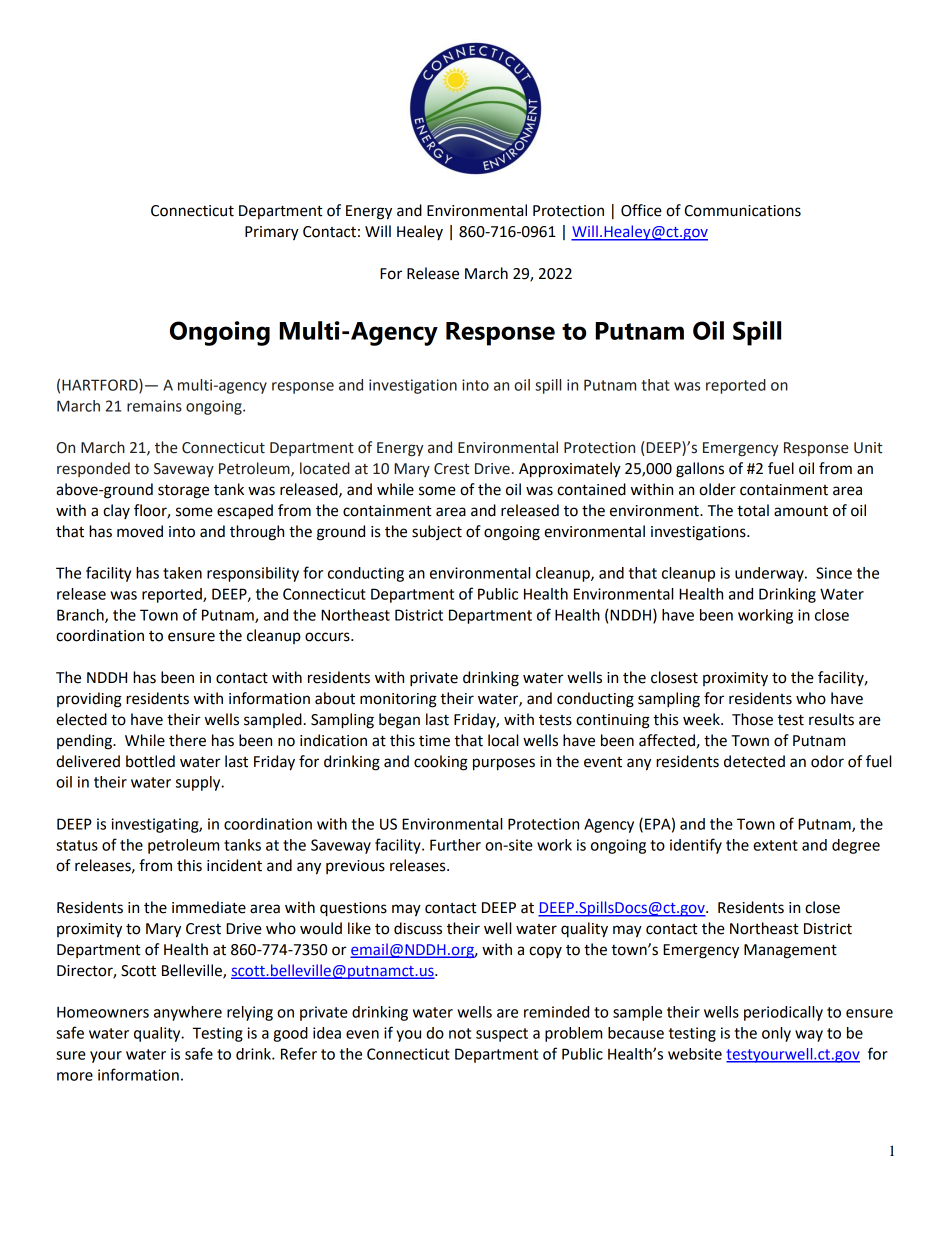  Describe the element at coordinates (188, 1013) in the document. I see `anywhere` at that location.
